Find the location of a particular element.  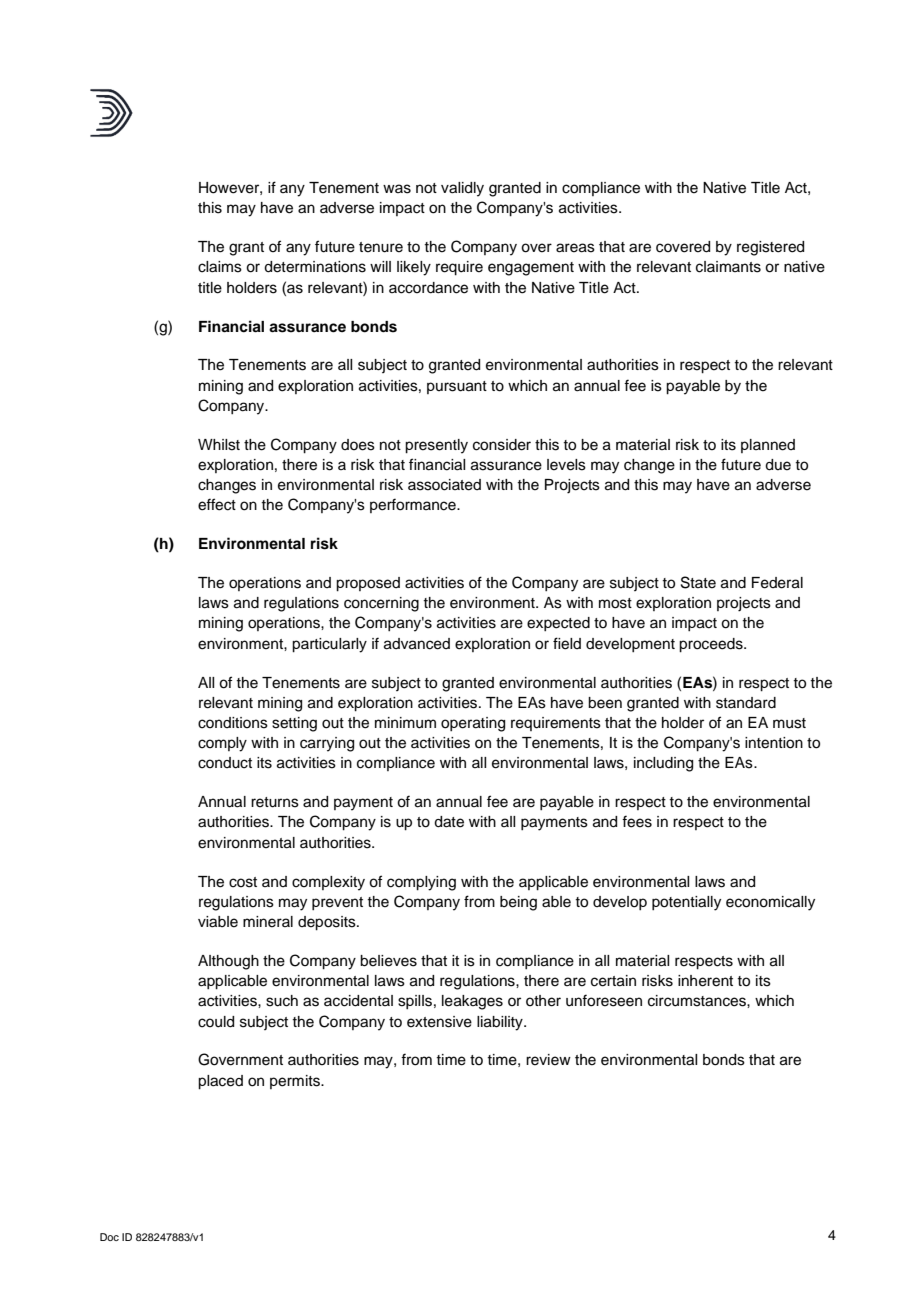

Doc is located at coordinates (109, 1237).
